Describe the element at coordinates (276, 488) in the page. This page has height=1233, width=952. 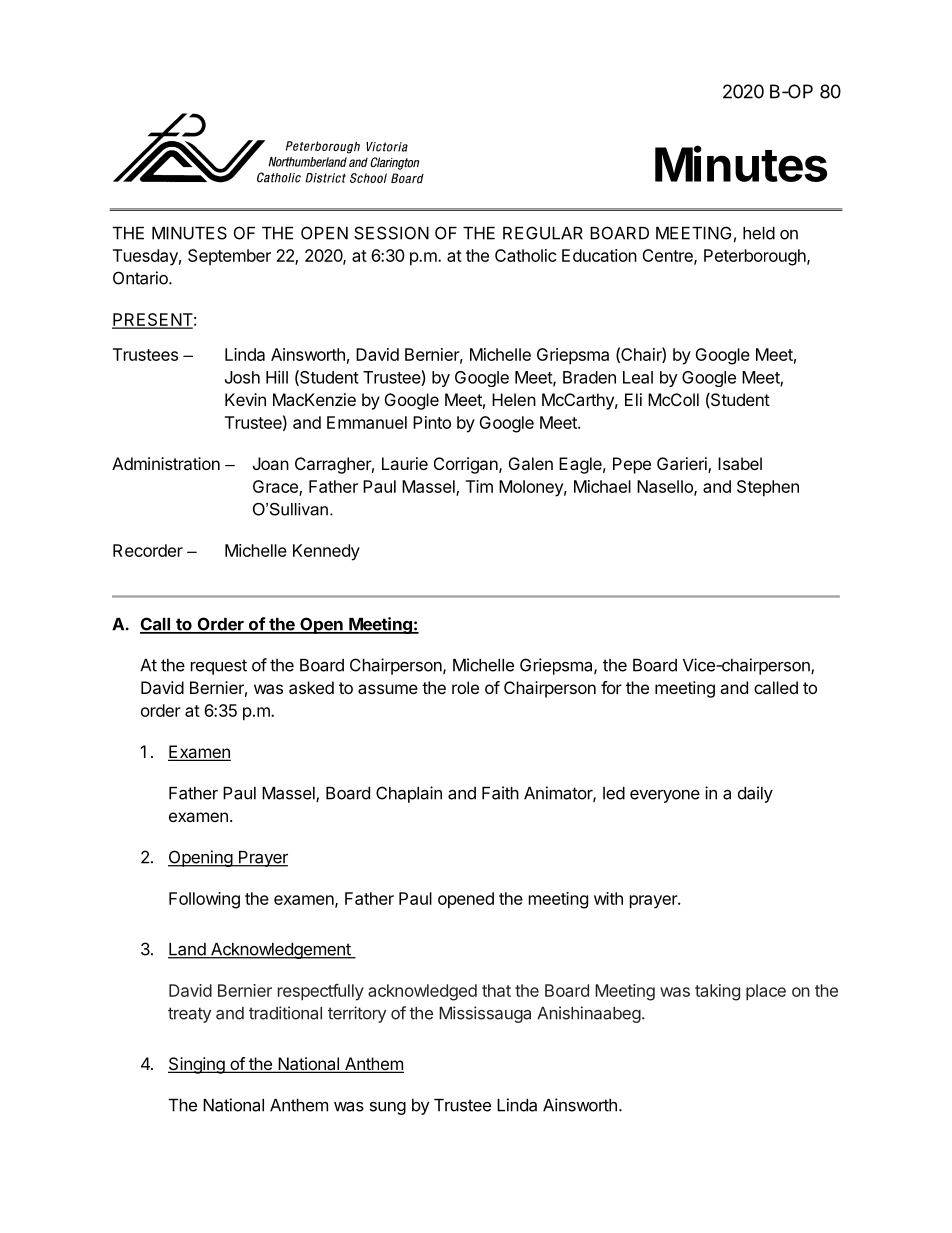
I see `Grace` at that location.
